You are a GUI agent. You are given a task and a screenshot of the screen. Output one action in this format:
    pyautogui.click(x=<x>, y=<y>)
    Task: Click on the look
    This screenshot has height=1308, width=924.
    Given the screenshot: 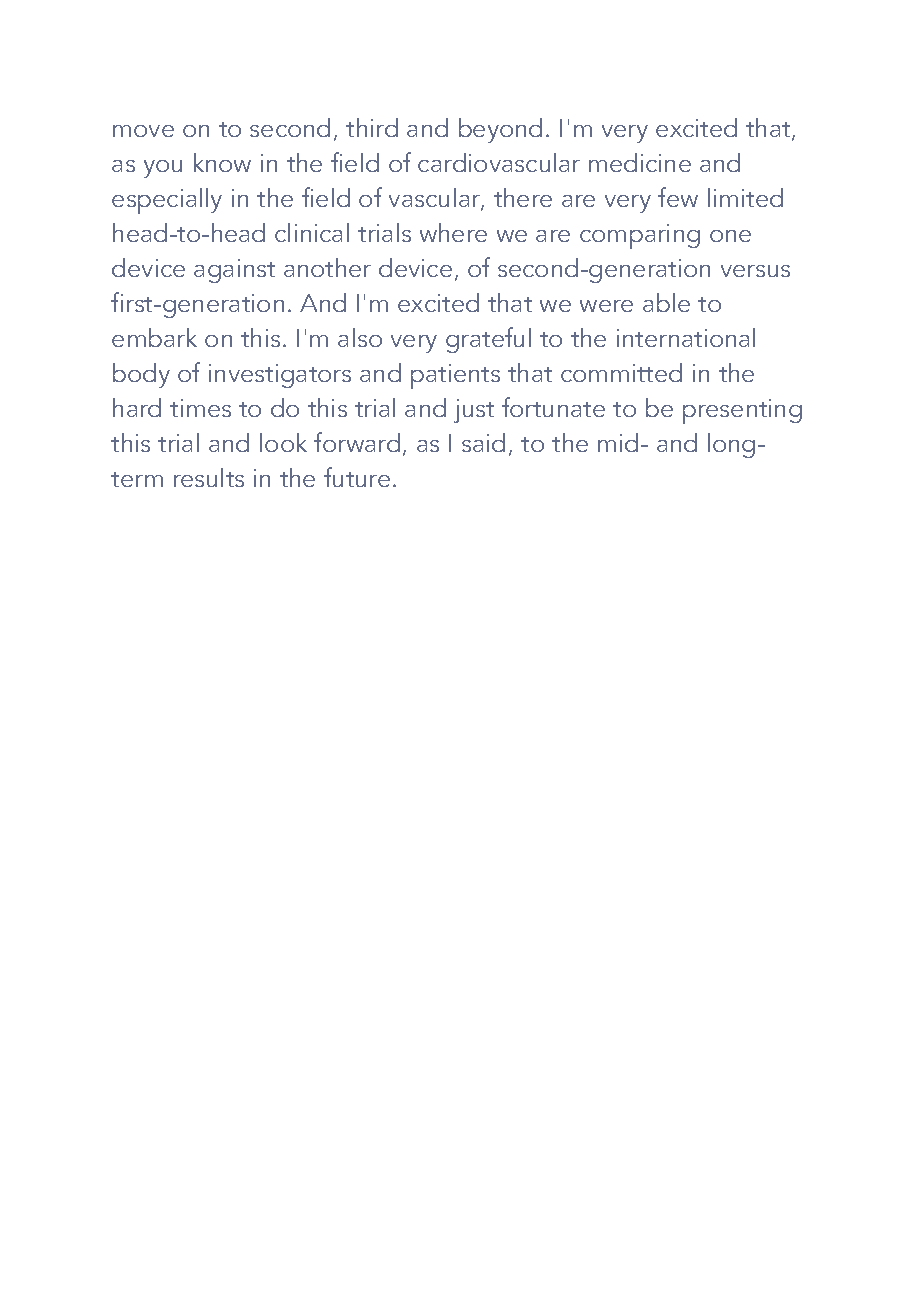 What is the action you would take?
    pyautogui.click(x=283, y=442)
